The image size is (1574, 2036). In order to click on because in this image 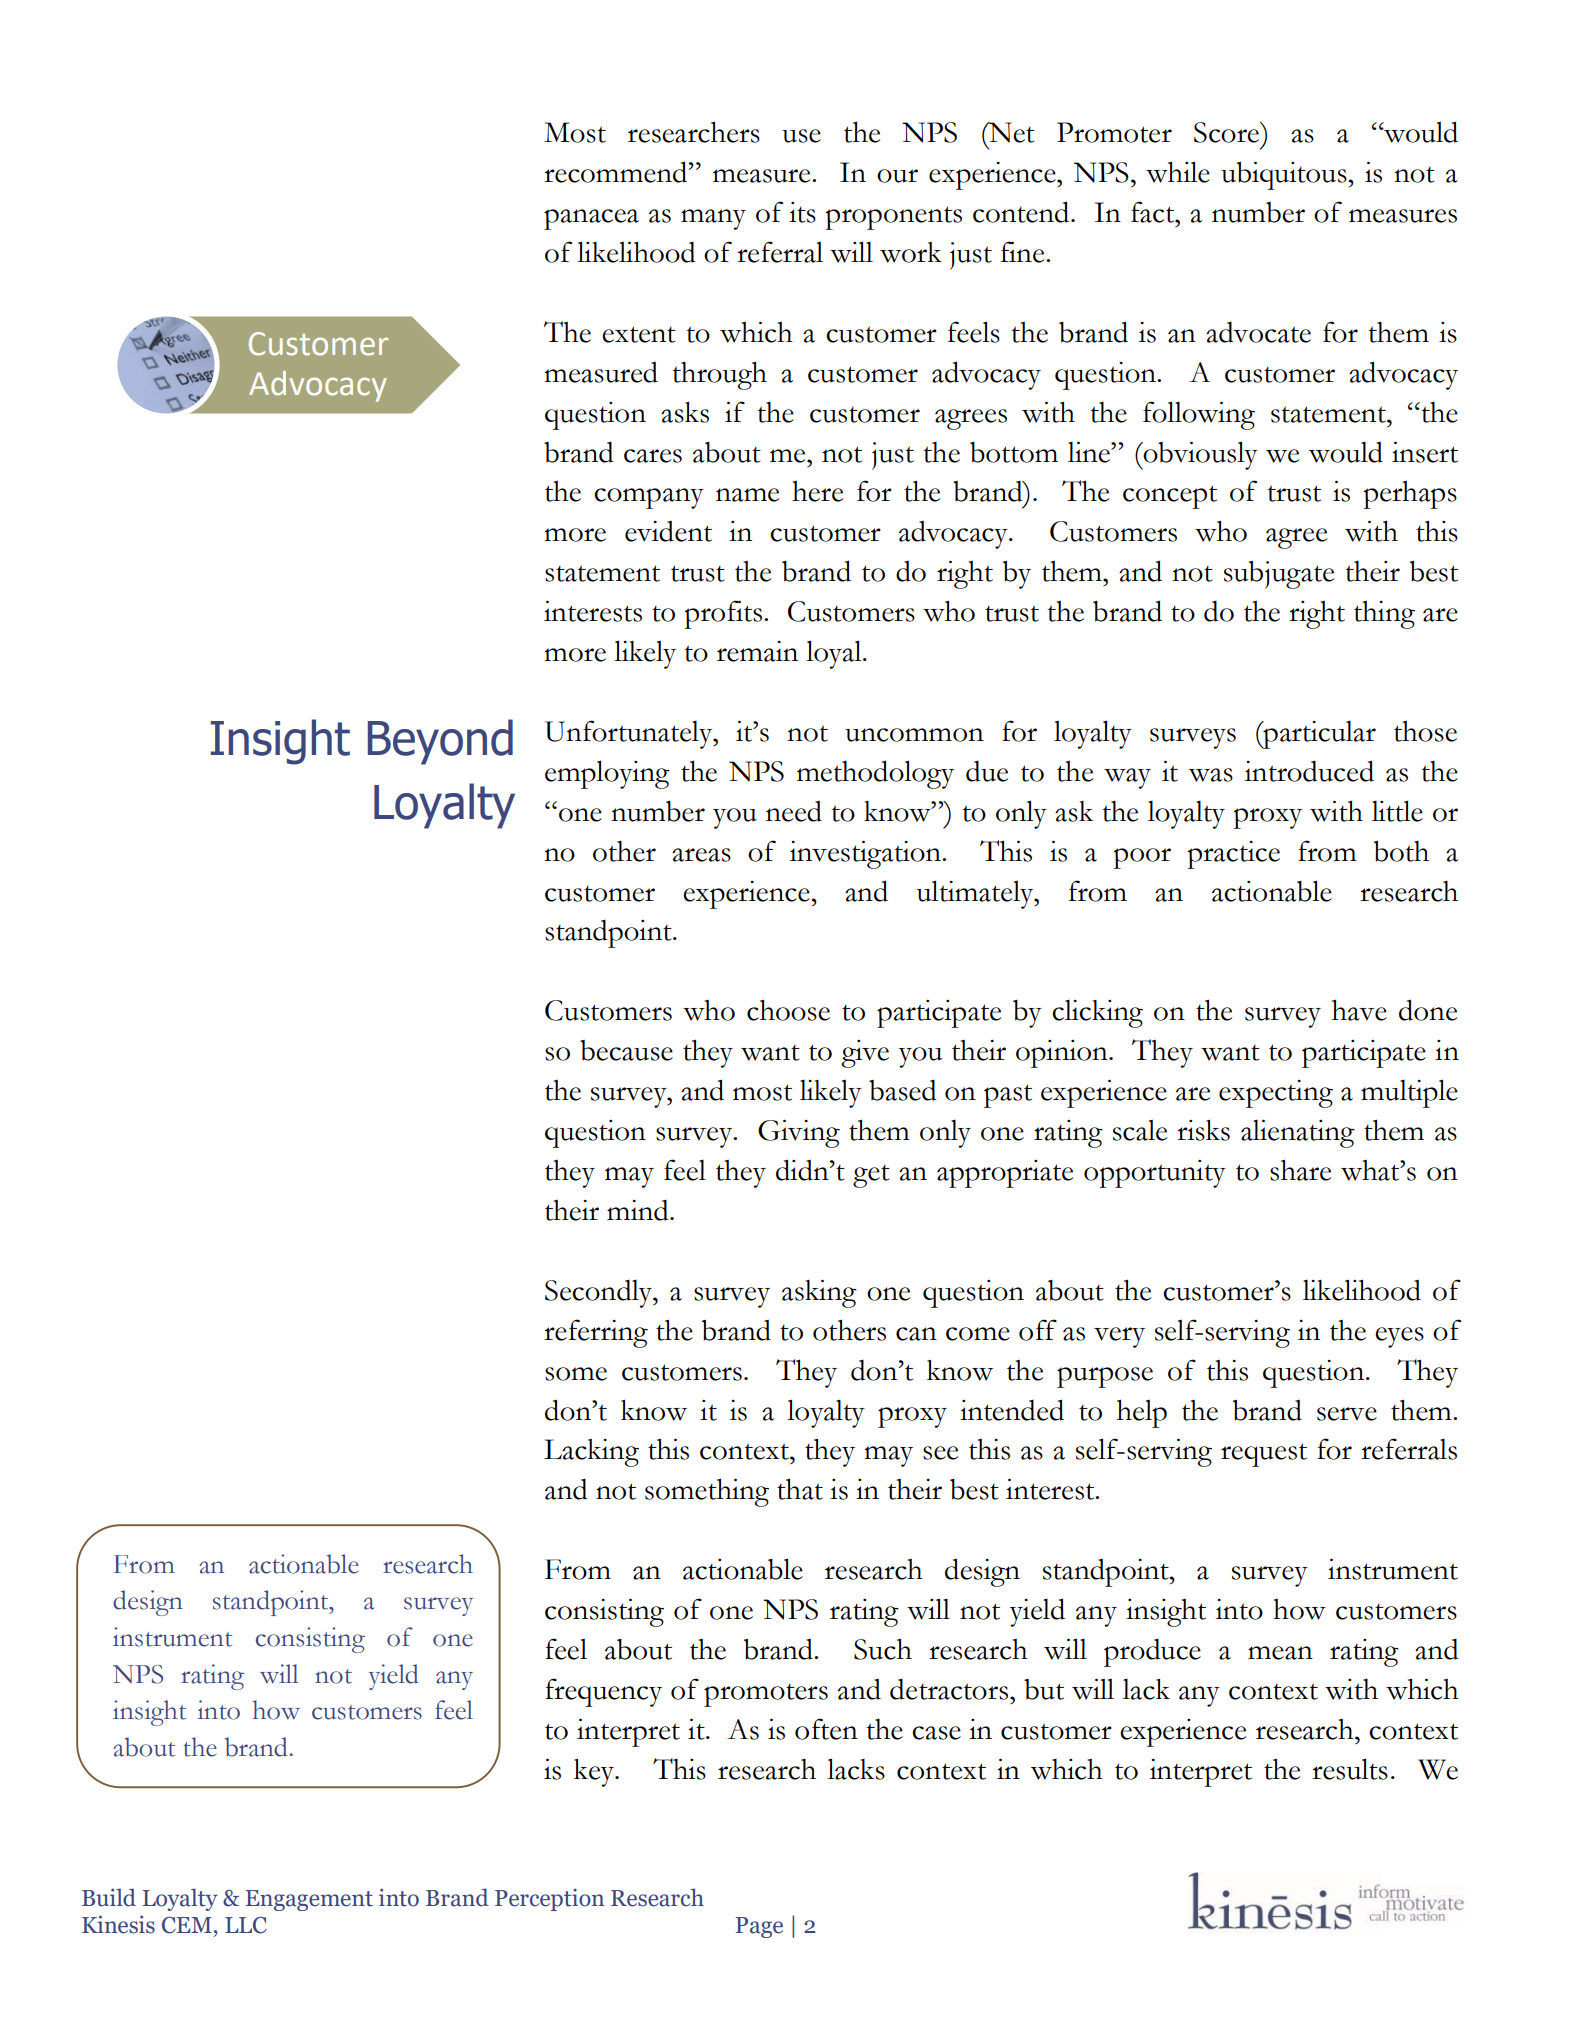, I will do `click(626, 1050)`.
